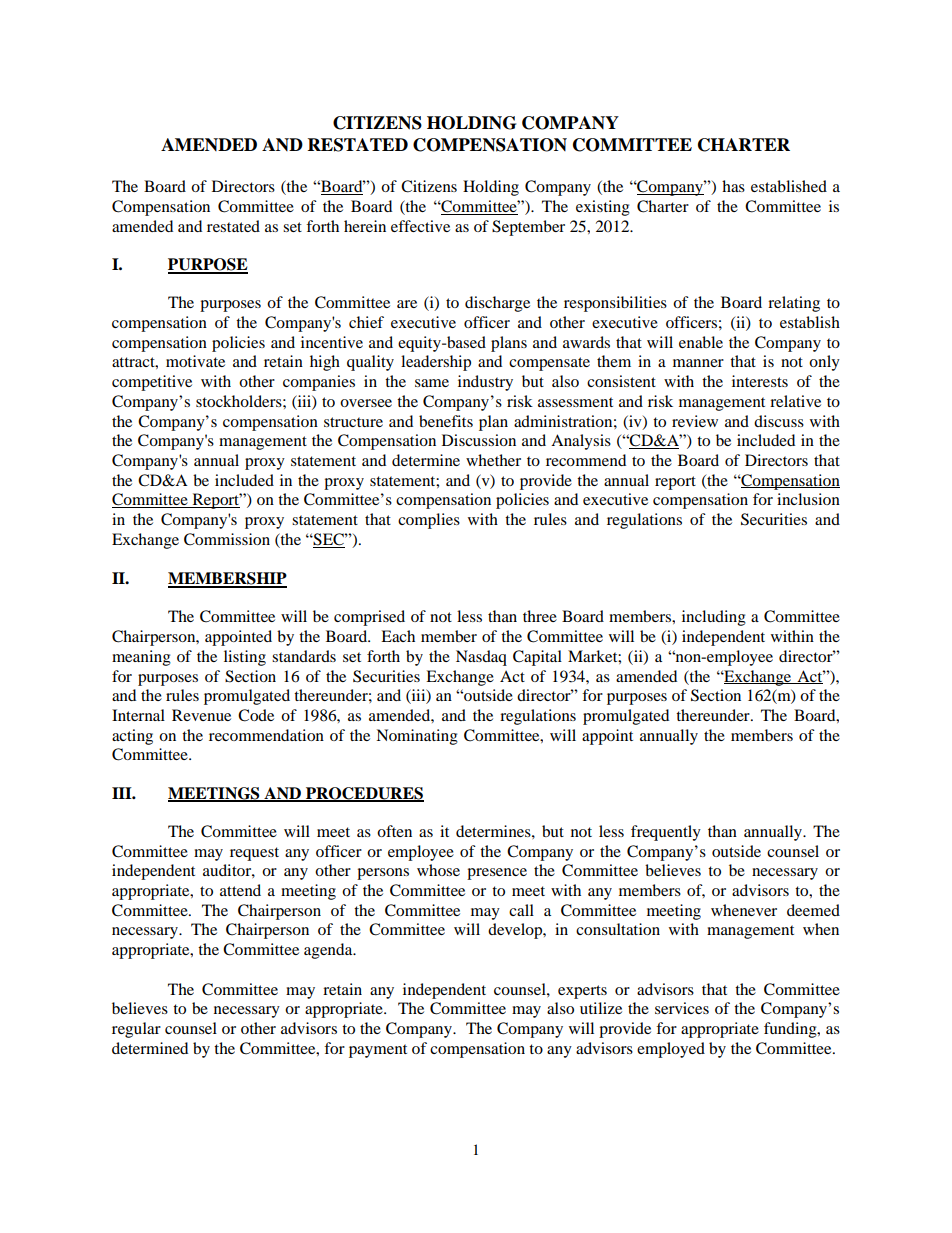 Image resolution: width=952 pixels, height=1233 pixels. Describe the element at coordinates (528, 228) in the screenshot. I see `September` at that location.
